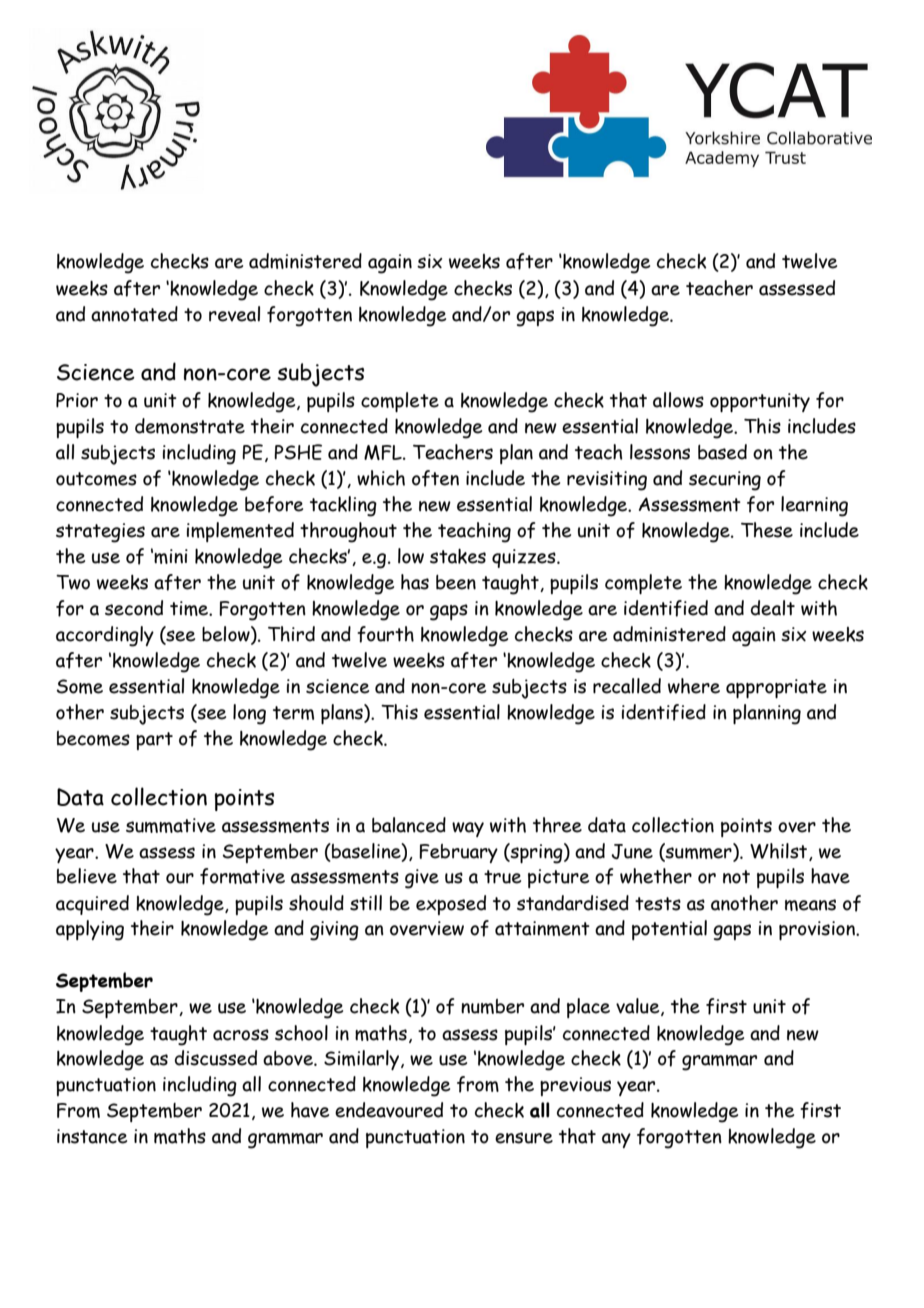  Describe the element at coordinates (92, 1136) in the image. I see `instance` at that location.
